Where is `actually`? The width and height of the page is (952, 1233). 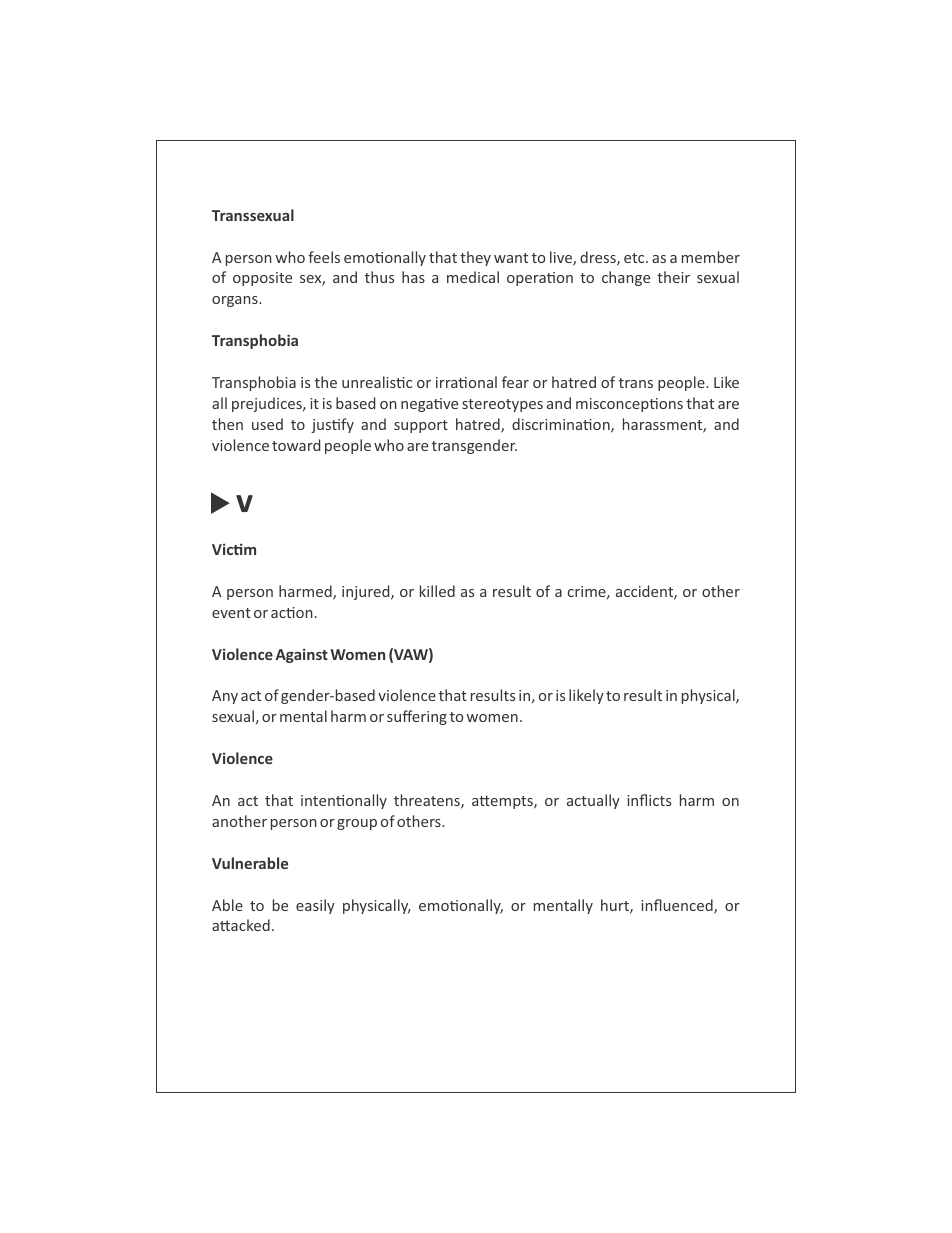
actually is located at coordinates (593, 801).
